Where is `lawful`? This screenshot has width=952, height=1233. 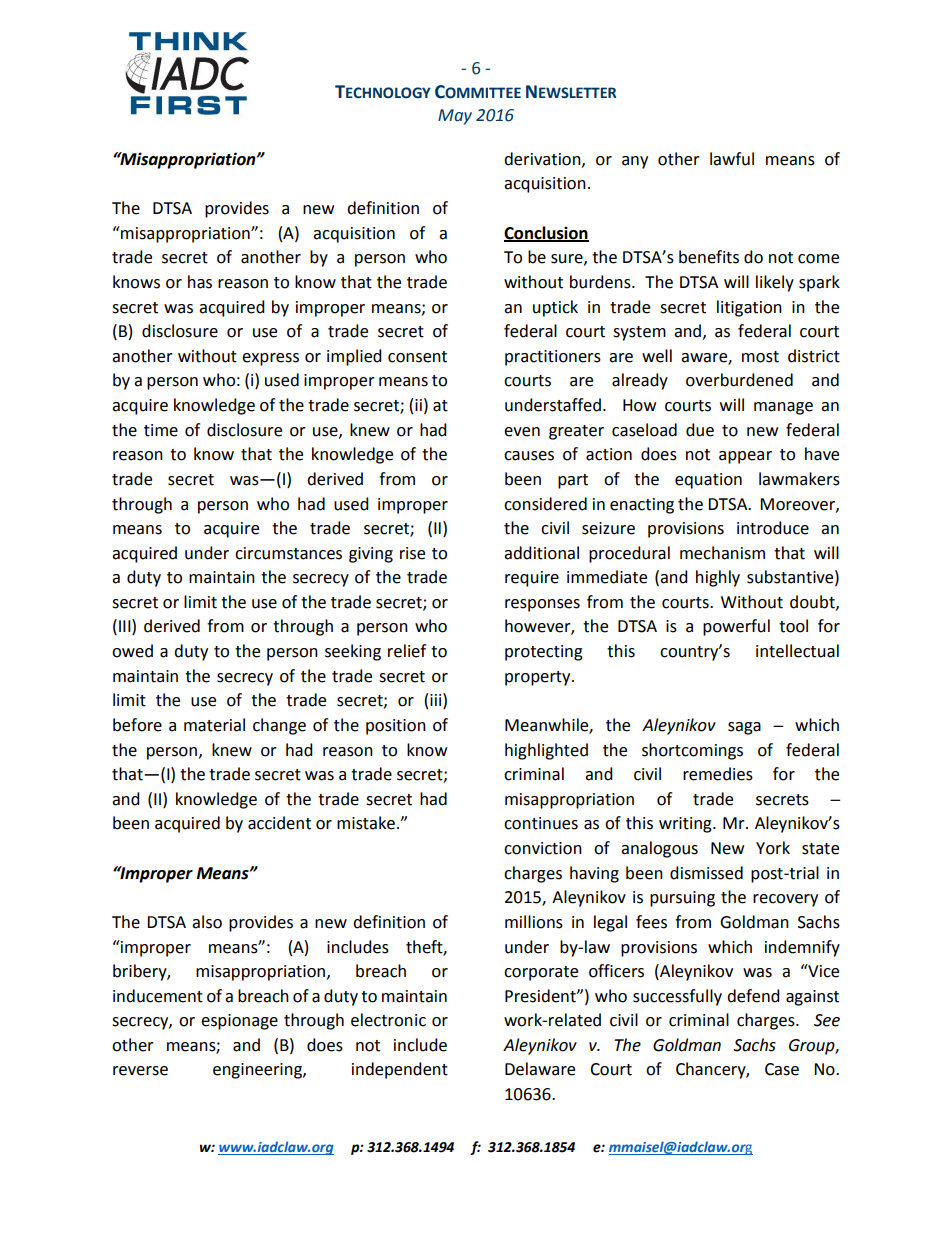 lawful is located at coordinates (732, 159).
